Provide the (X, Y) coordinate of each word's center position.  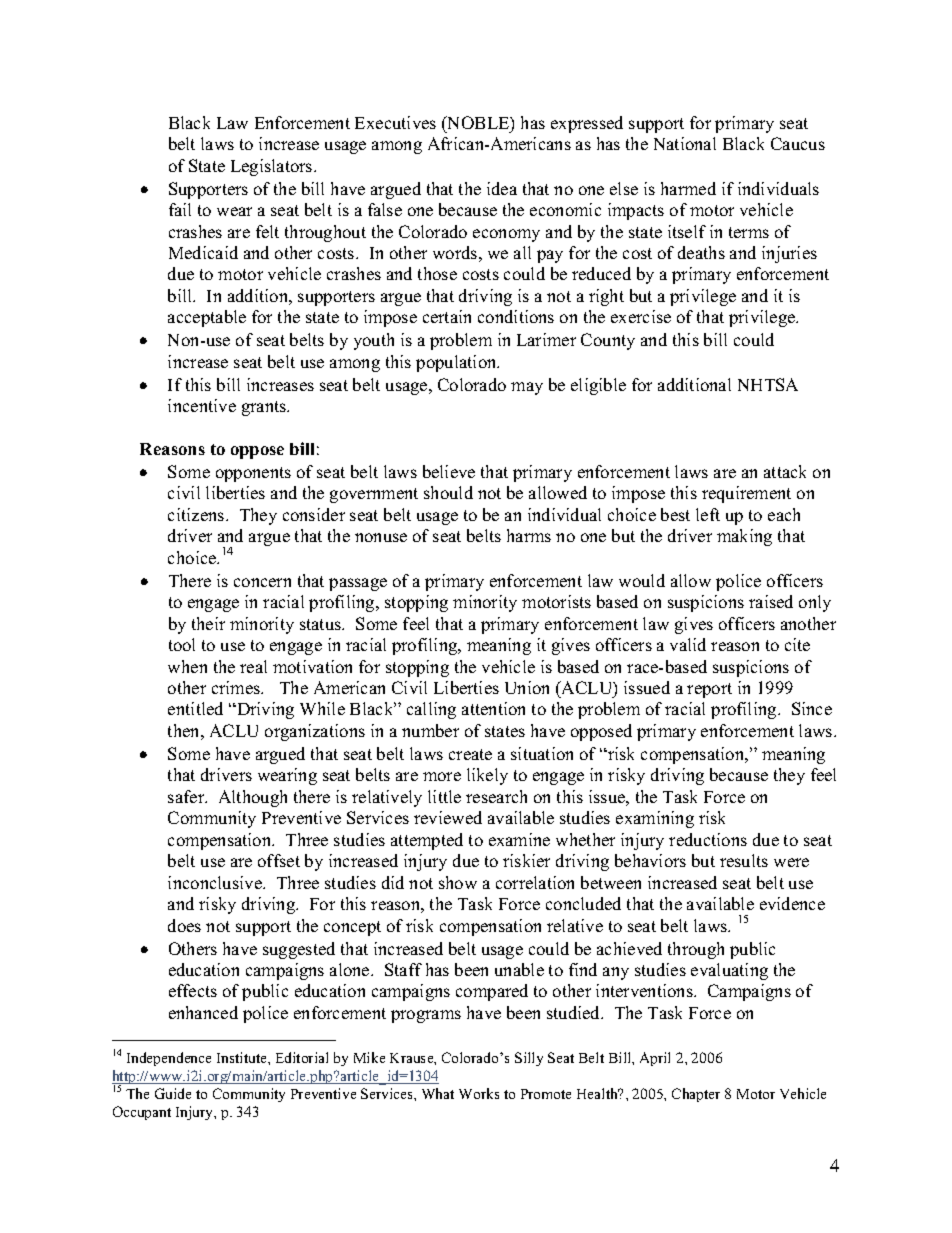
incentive (202, 405)
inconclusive (216, 882)
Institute (243, 1057)
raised (771, 601)
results (744, 860)
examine (519, 839)
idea (502, 188)
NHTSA (768, 384)
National (685, 143)
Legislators (273, 167)
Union (527, 687)
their (208, 623)
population (457, 363)
